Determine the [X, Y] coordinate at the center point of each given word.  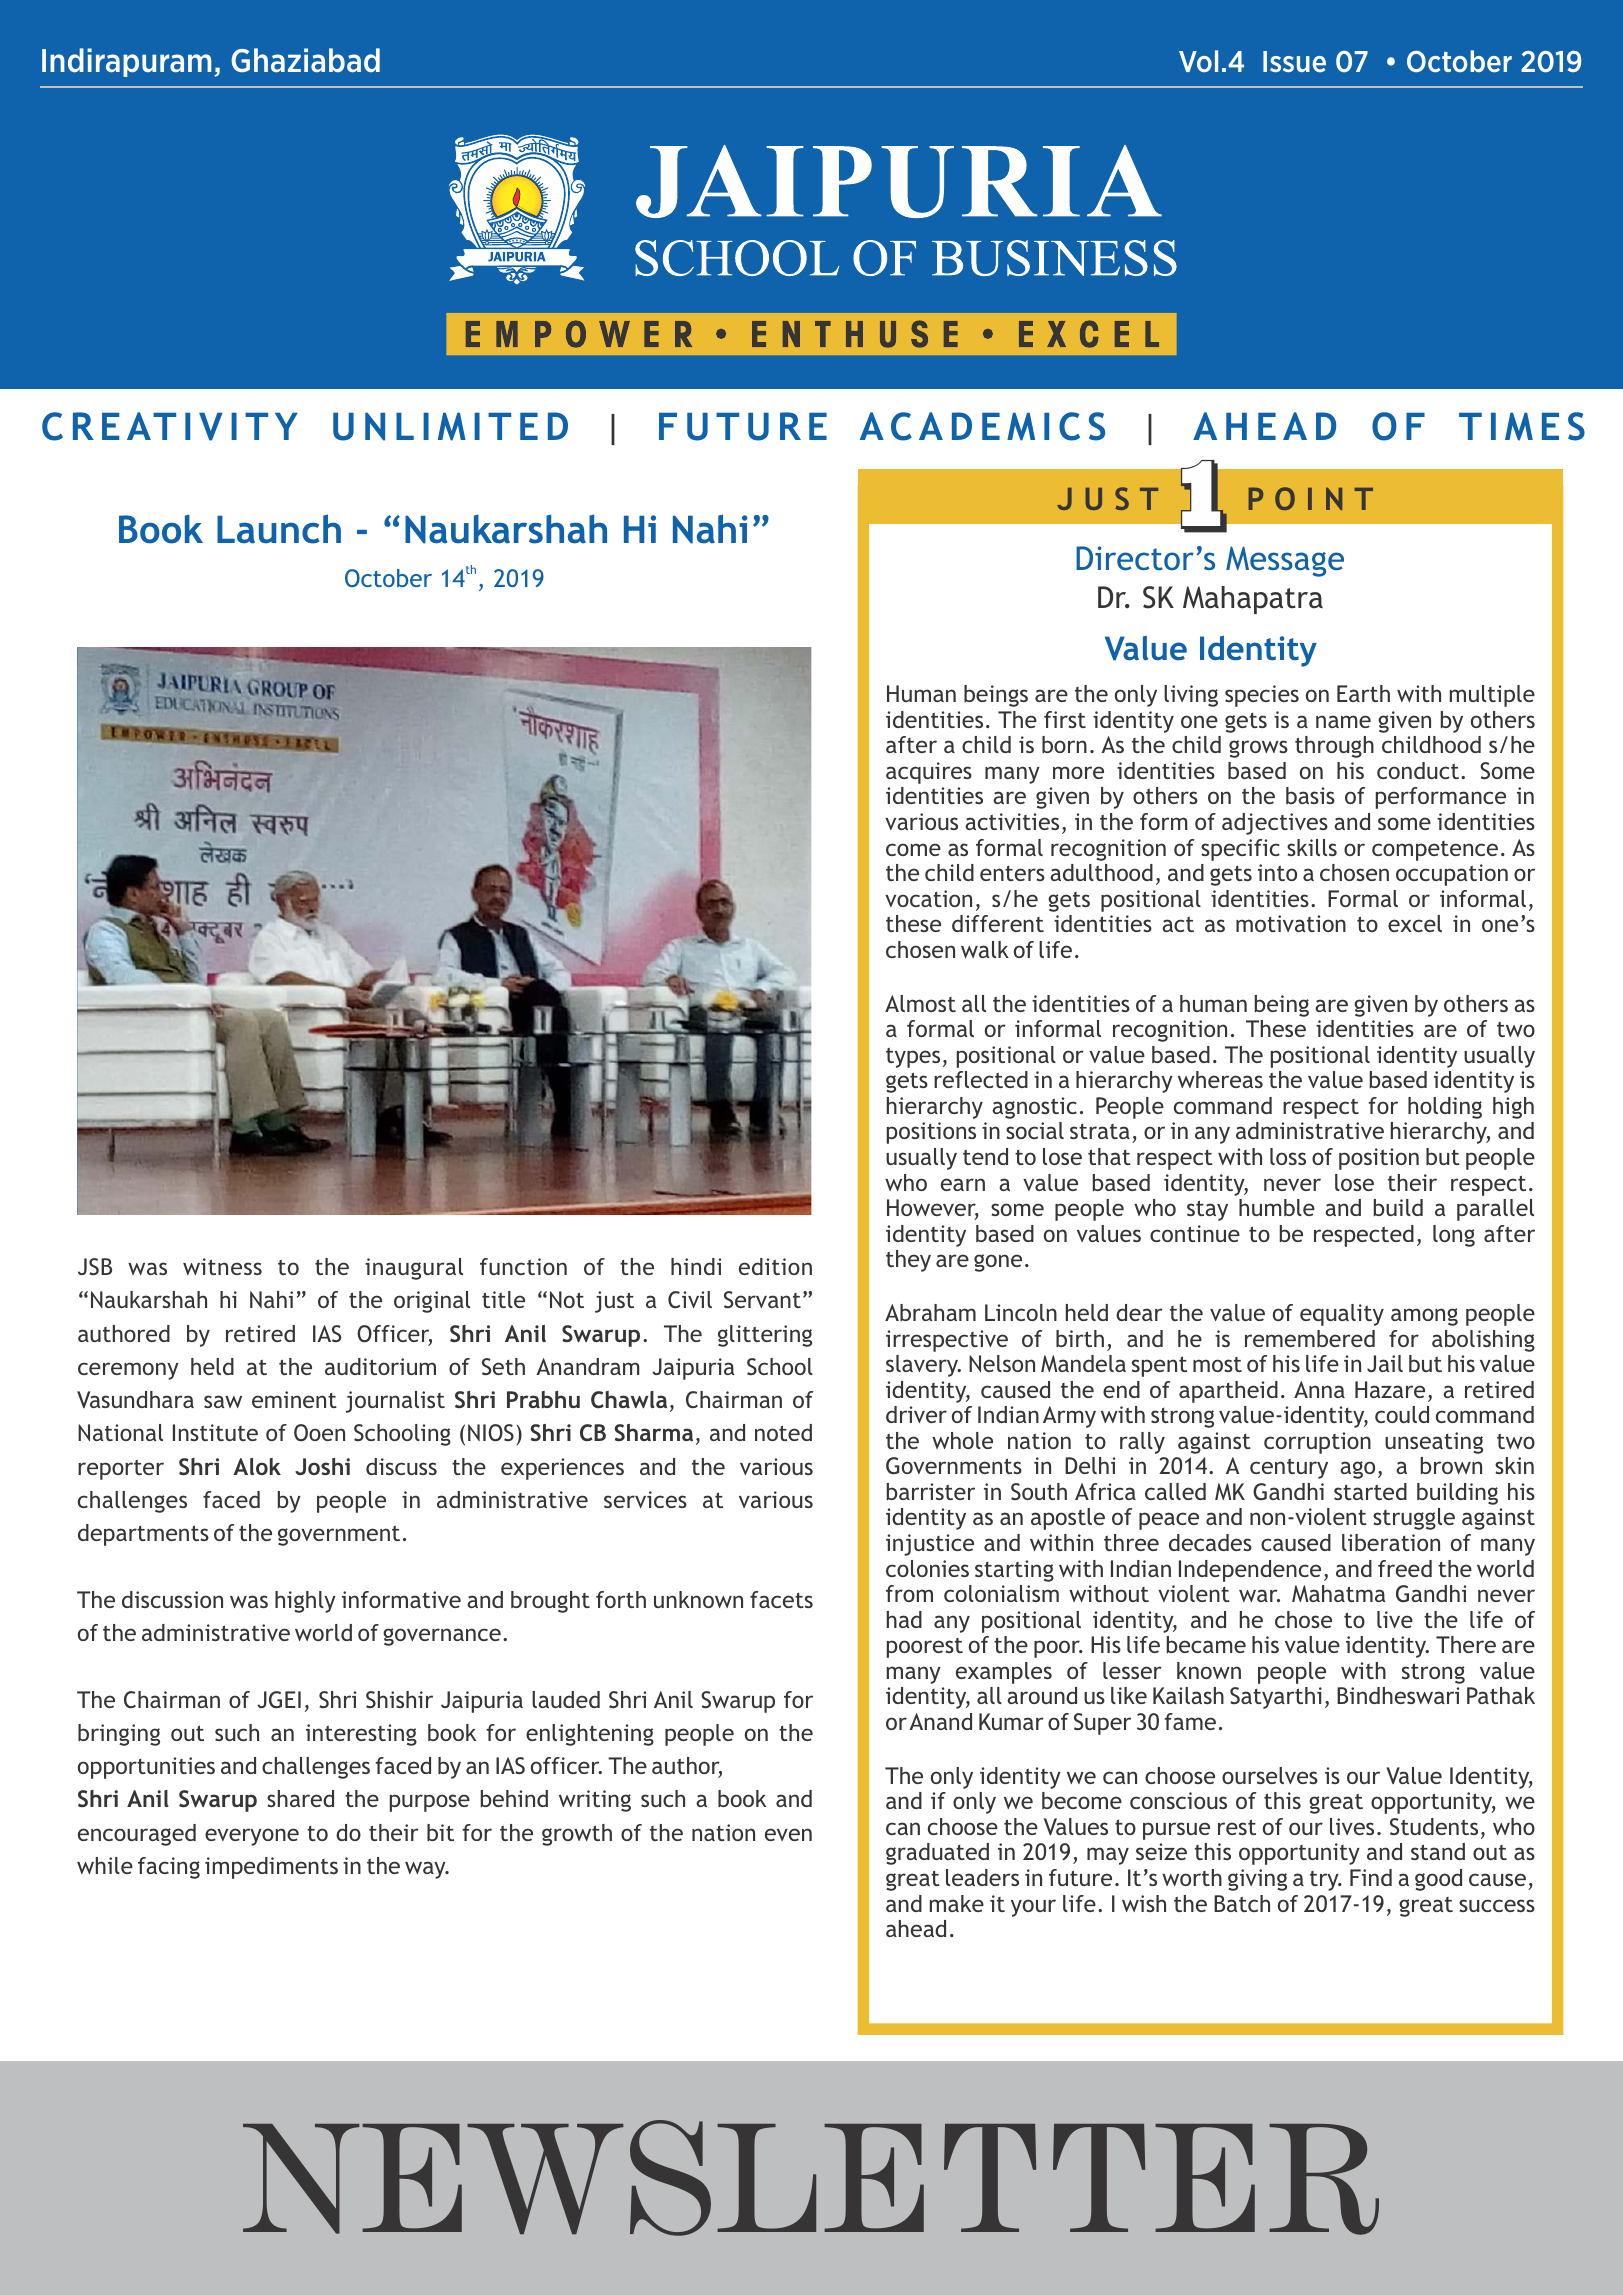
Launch [279, 529]
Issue [1294, 61]
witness [222, 1266]
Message [1285, 561]
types [913, 1058]
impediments [271, 1868]
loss [1288, 1156]
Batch [1242, 1903]
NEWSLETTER [811, 2178]
